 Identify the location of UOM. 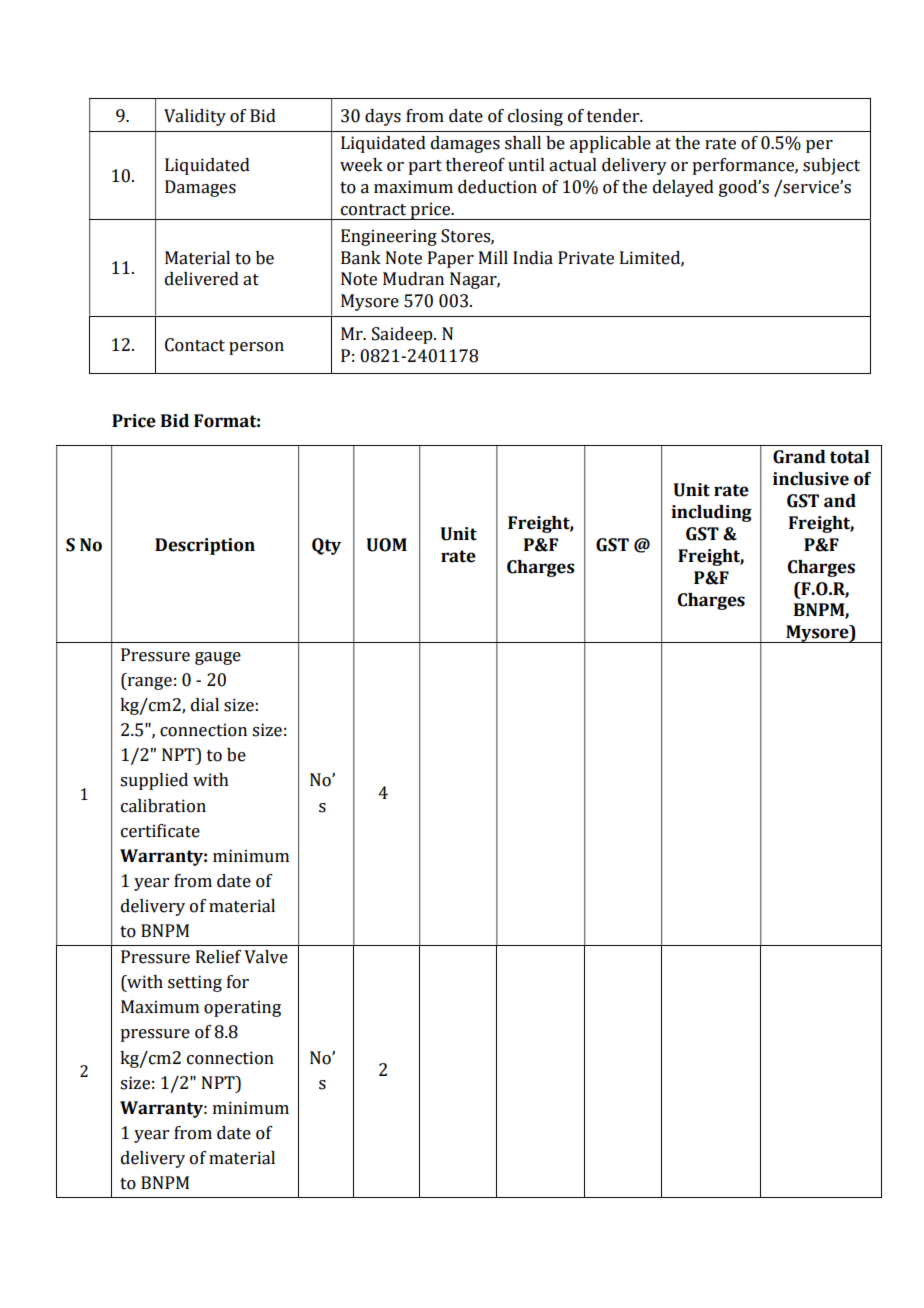
(386, 545).
